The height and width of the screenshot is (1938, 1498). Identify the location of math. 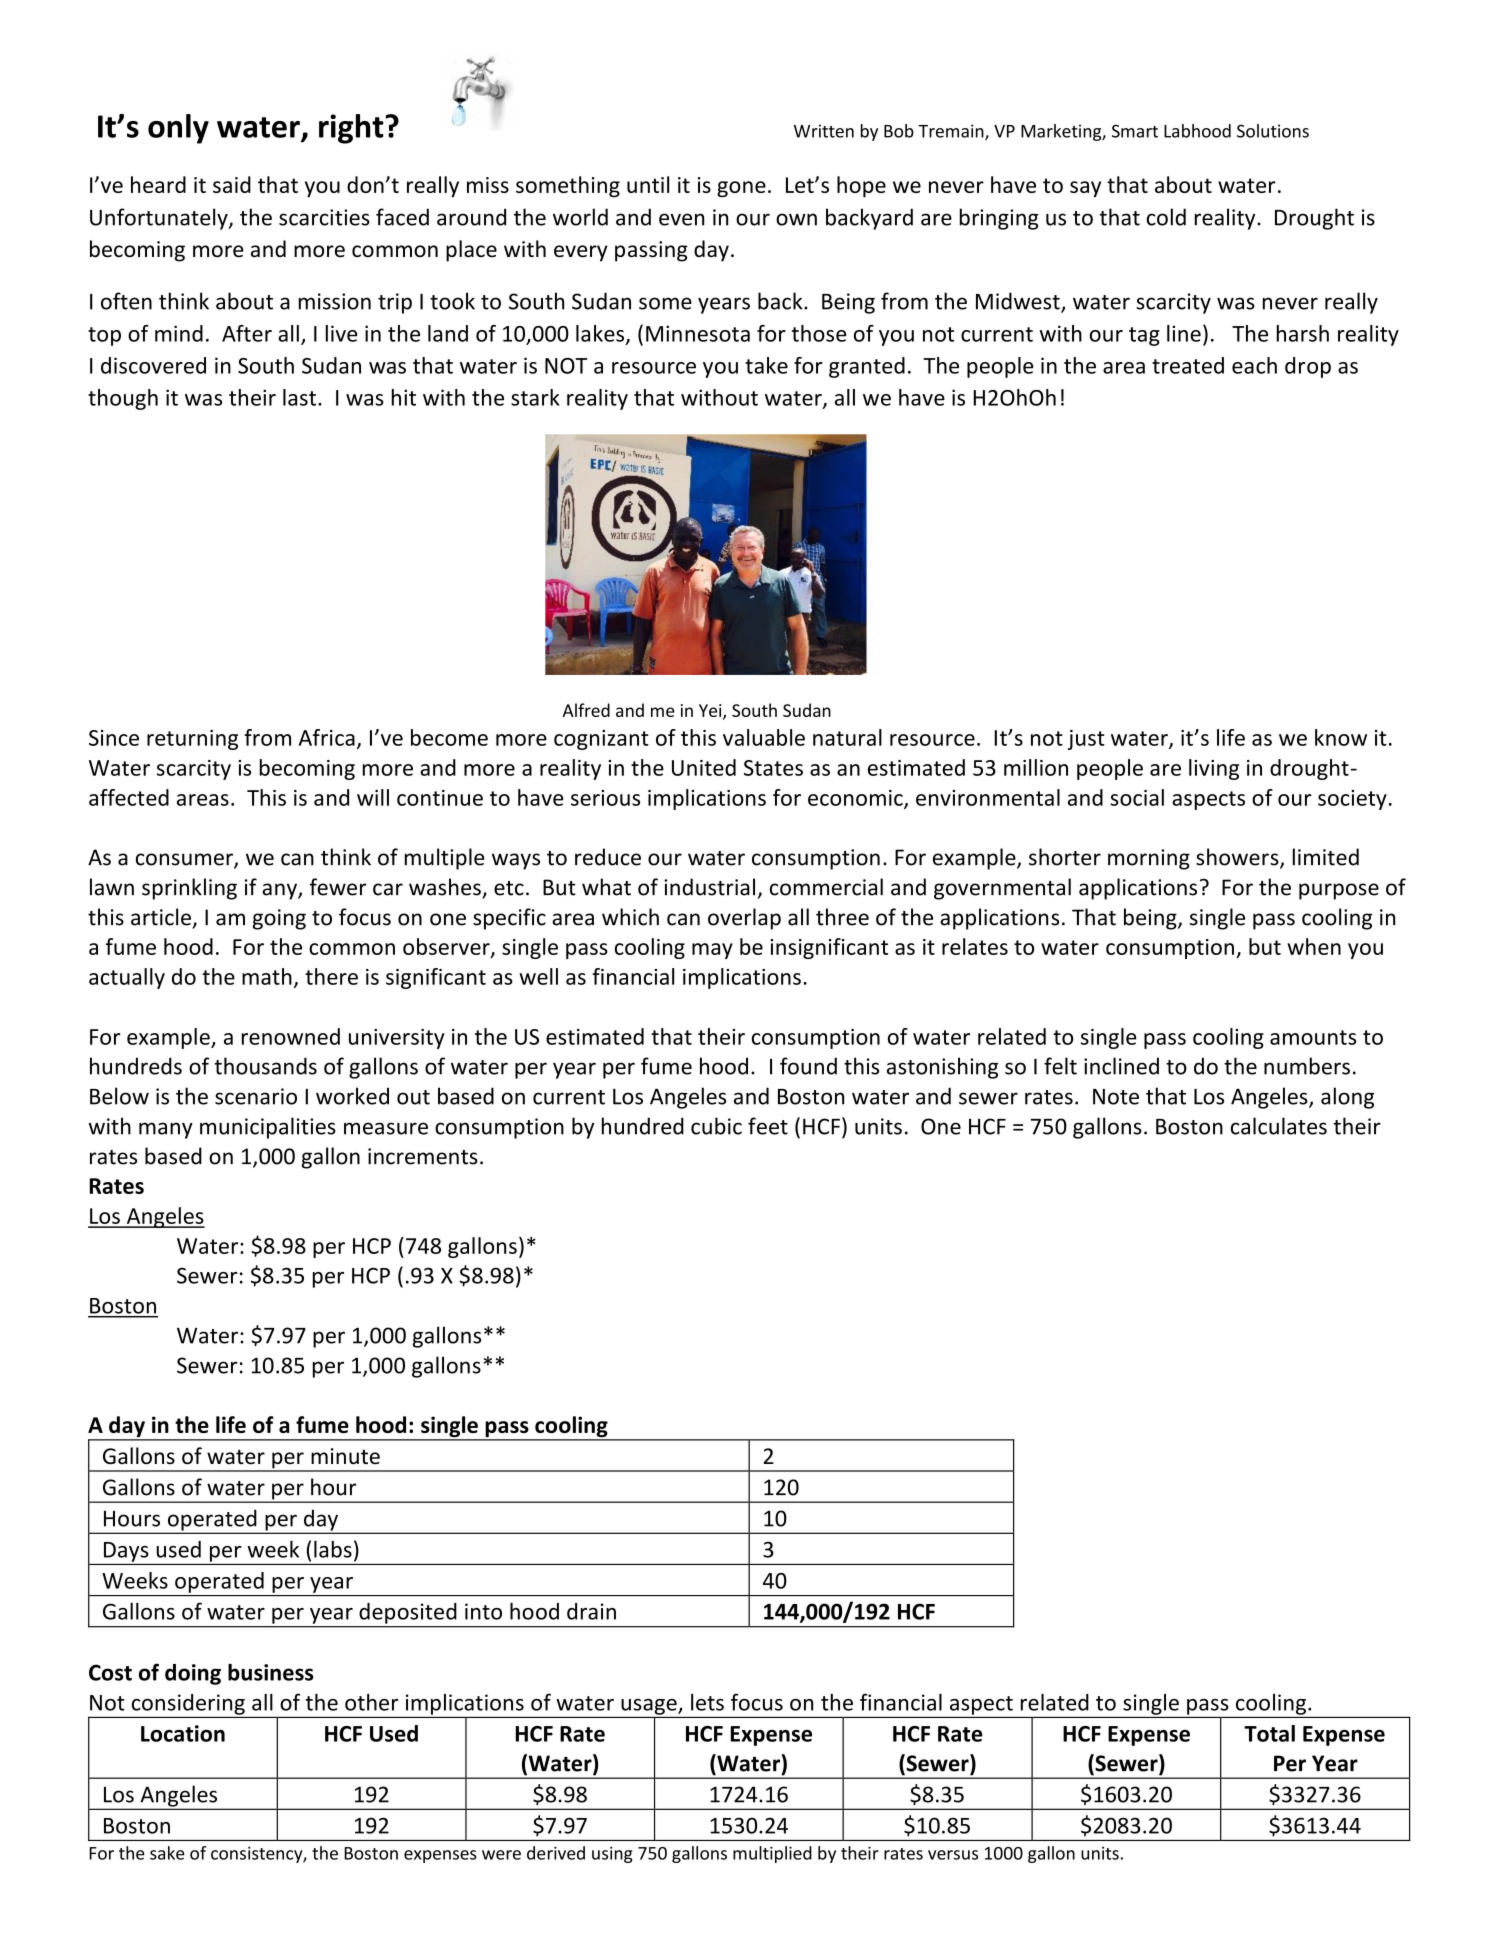
(267, 976).
